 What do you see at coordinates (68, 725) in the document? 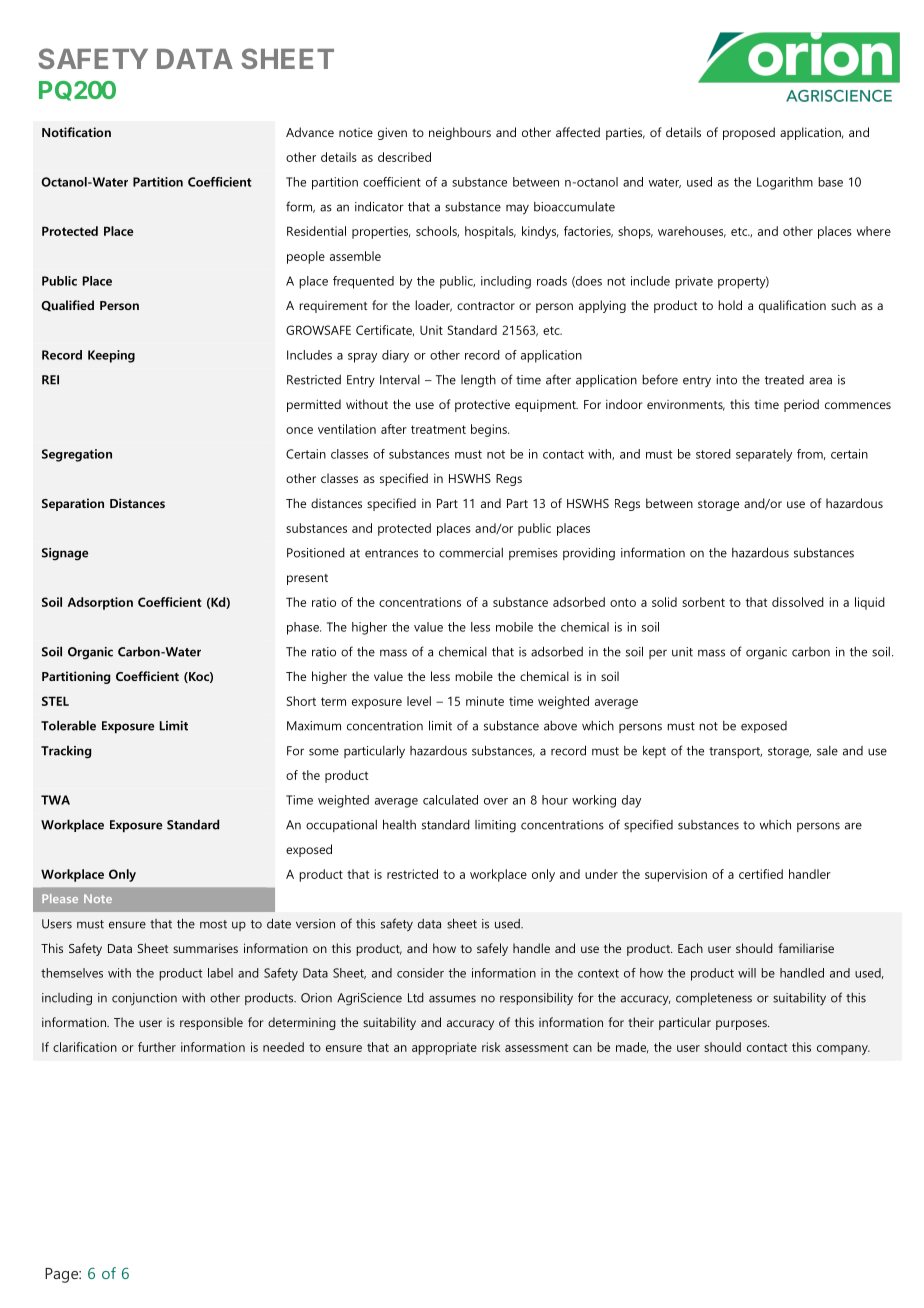
I see `Tolerable` at bounding box center [68, 725].
